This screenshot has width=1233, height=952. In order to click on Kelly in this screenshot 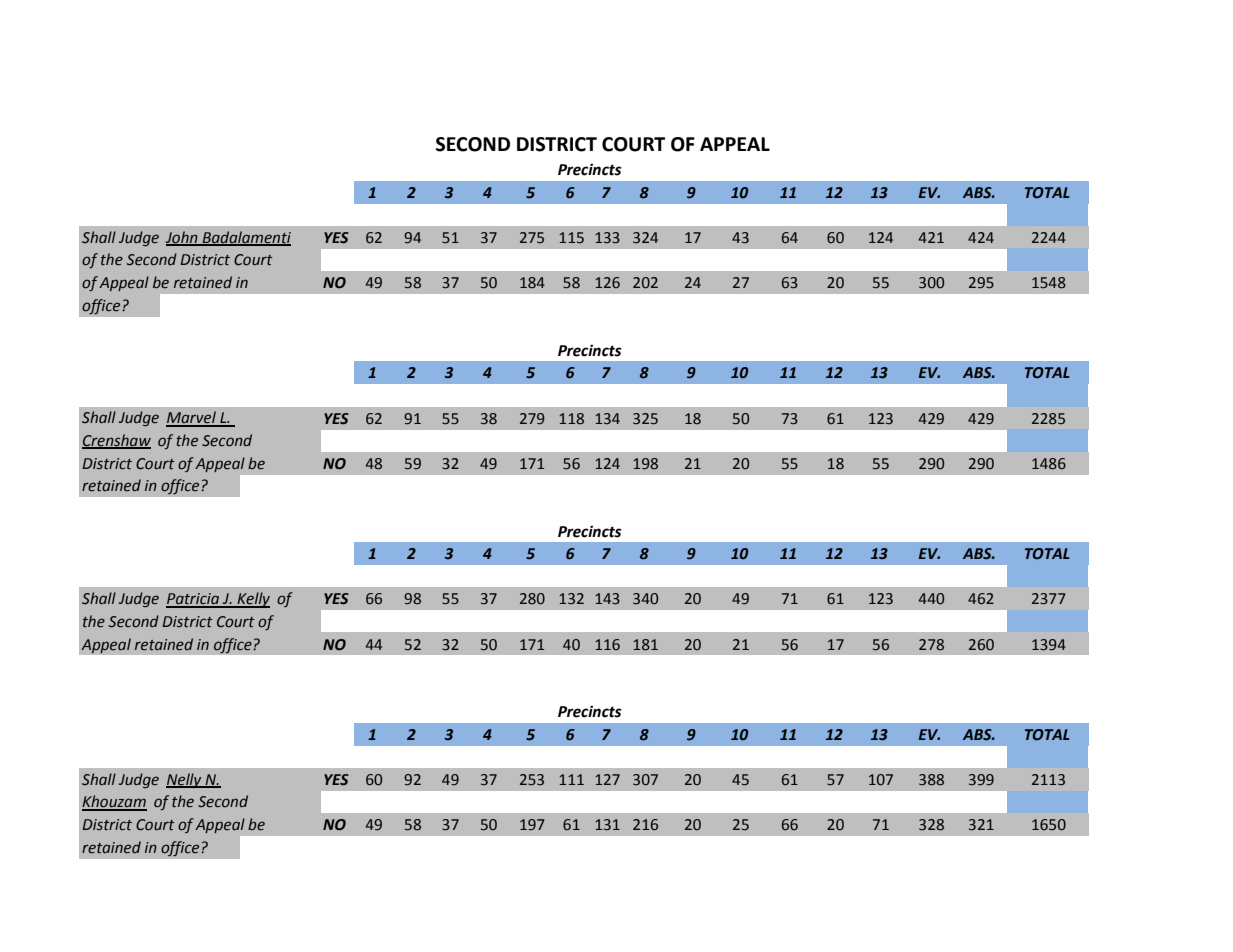, I will do `click(252, 600)`.
